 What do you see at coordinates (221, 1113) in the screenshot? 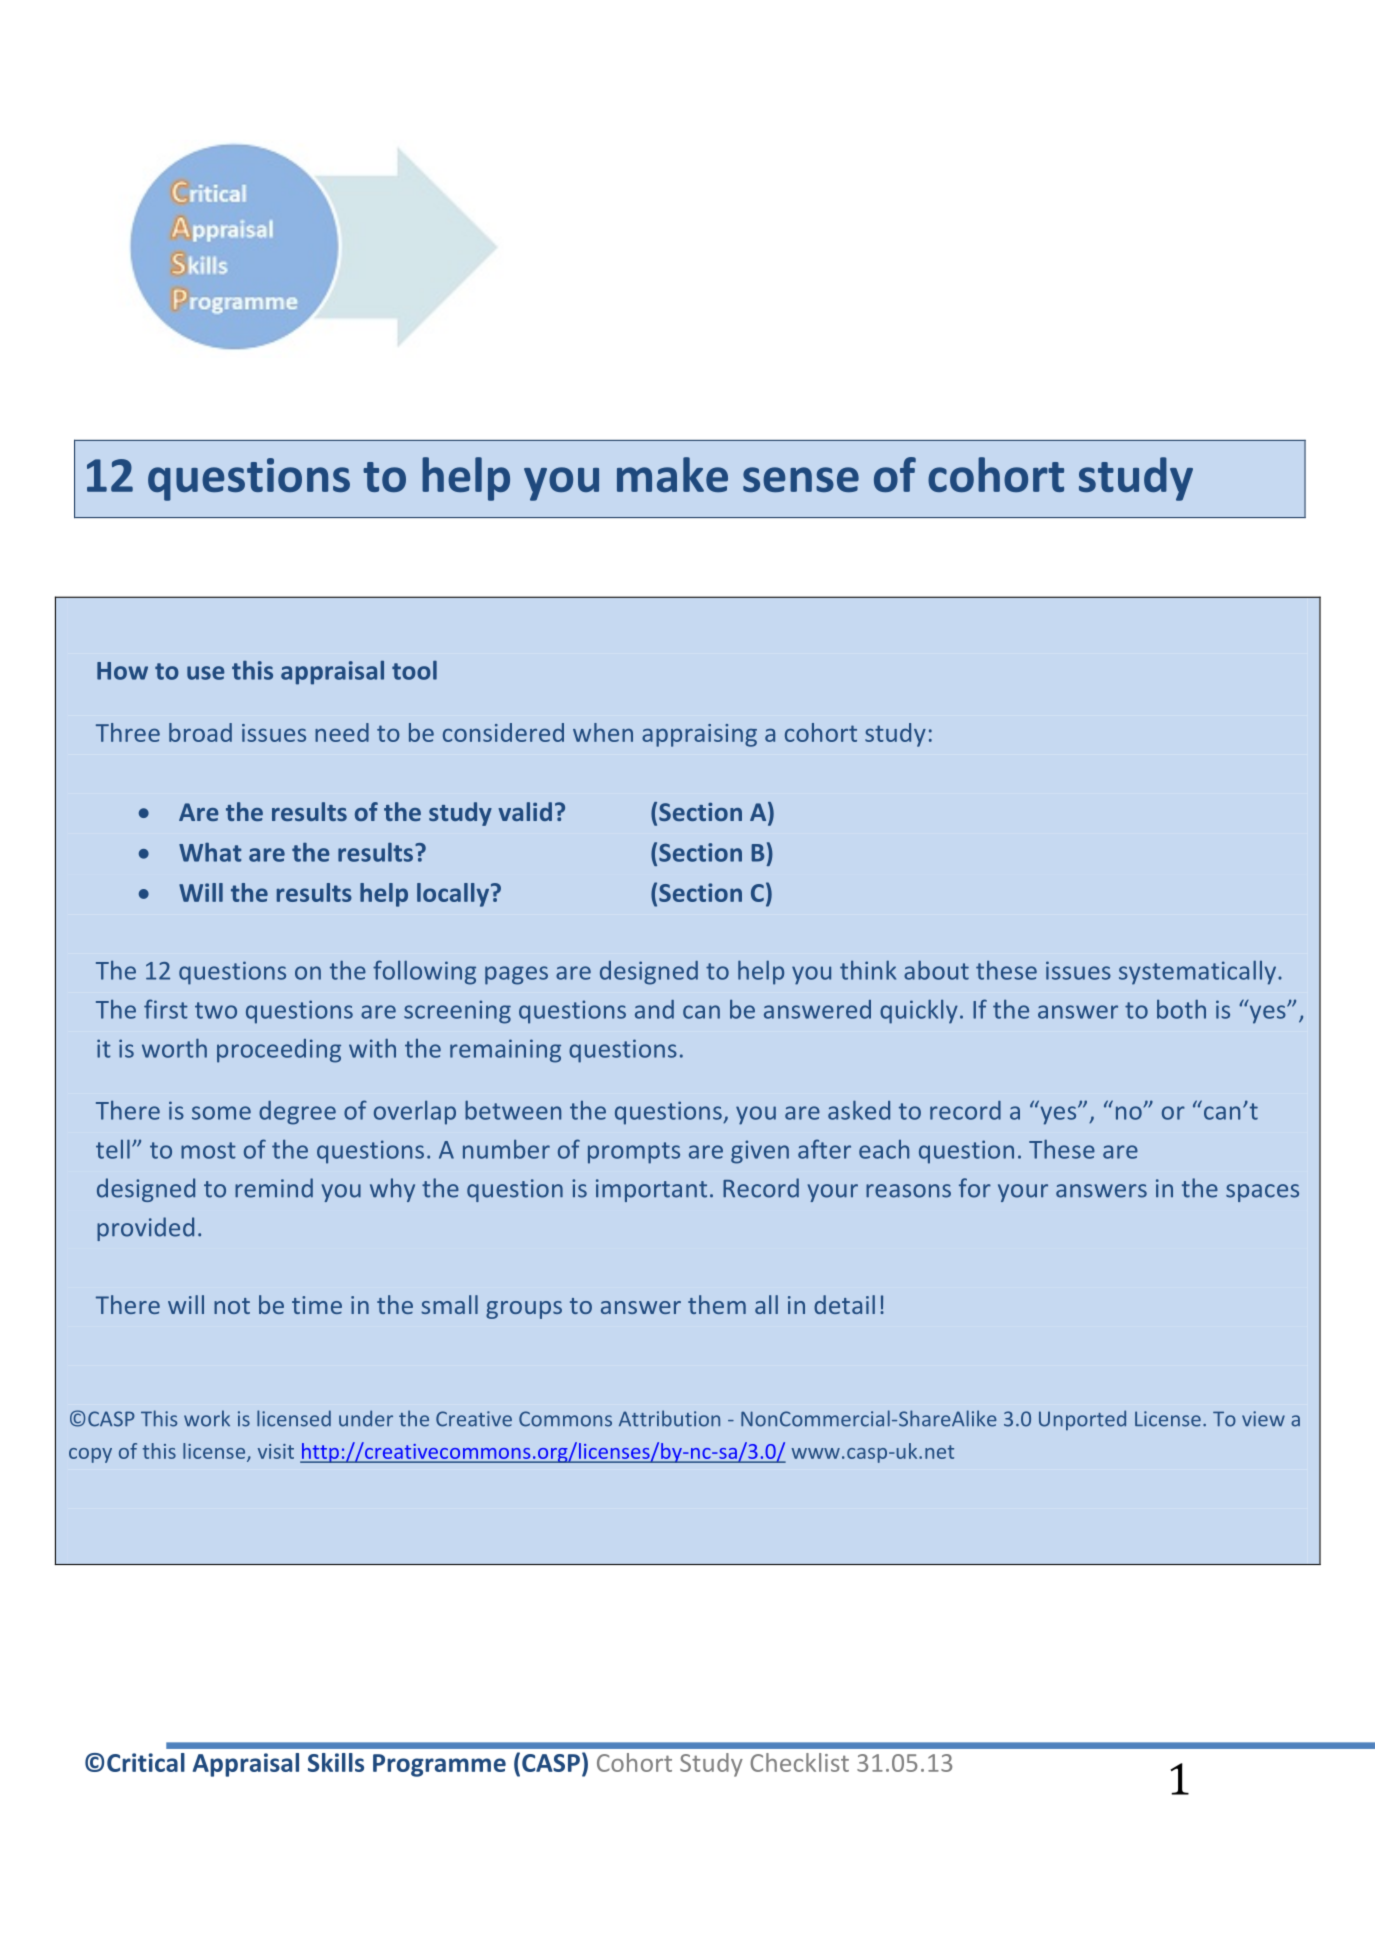
I see `some` at bounding box center [221, 1113].
